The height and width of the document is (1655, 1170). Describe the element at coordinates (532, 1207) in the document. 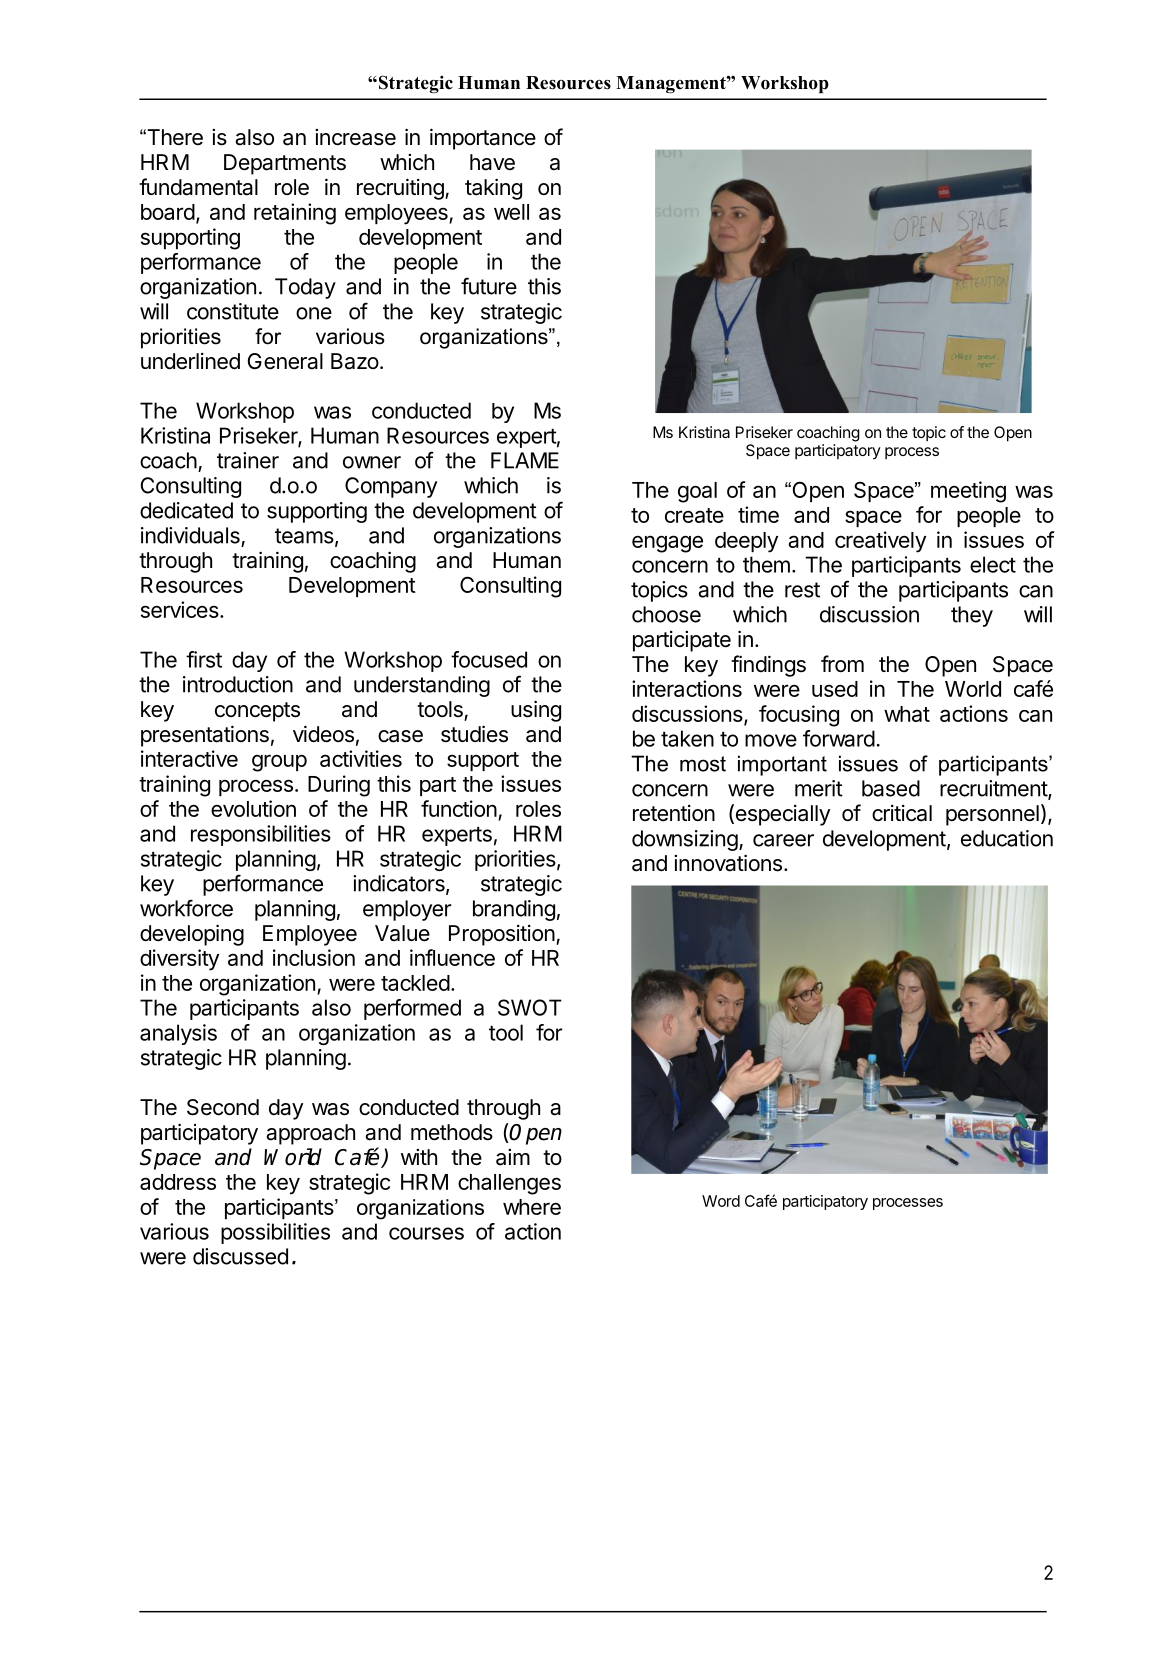

I see `where` at that location.
